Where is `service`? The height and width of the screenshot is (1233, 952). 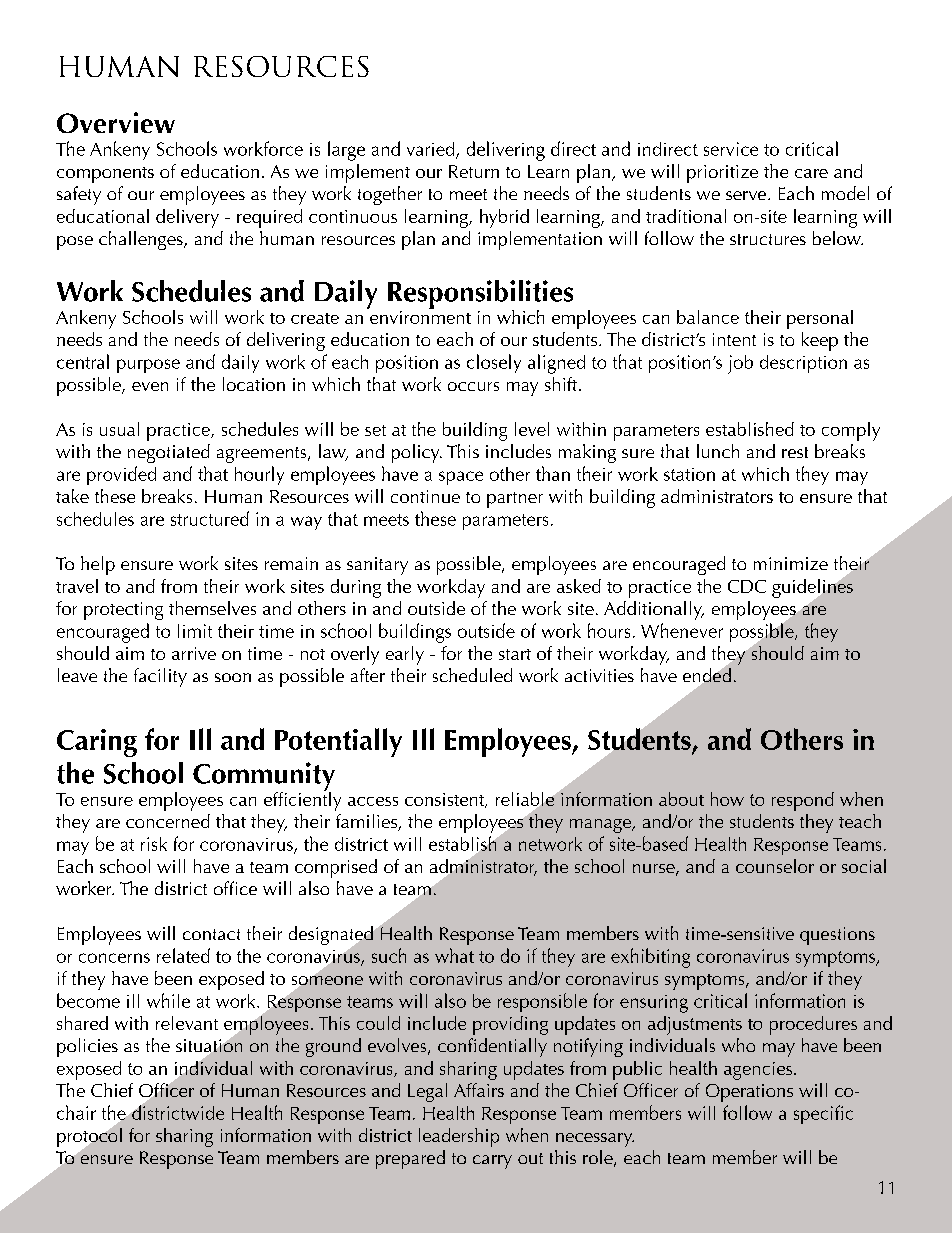 service is located at coordinates (731, 149).
